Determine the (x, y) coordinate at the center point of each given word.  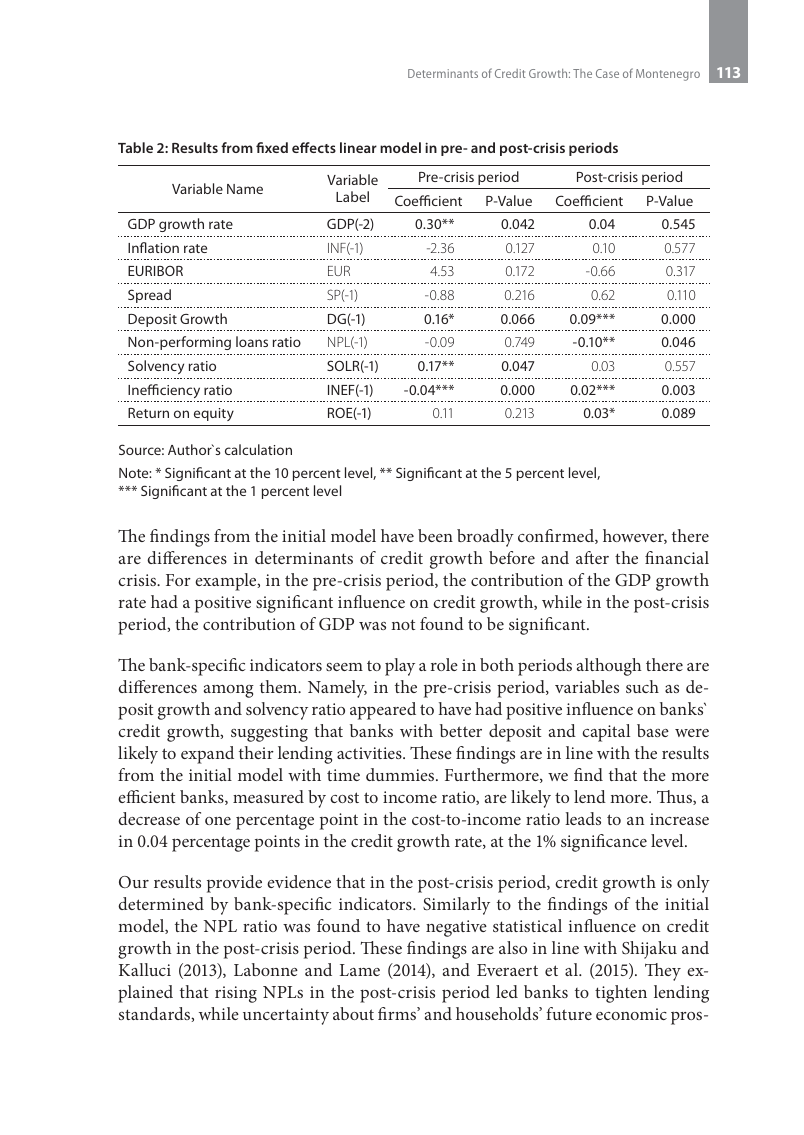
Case (607, 73)
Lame (360, 970)
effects (314, 147)
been (435, 535)
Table (135, 147)
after (592, 557)
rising (236, 994)
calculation (258, 449)
